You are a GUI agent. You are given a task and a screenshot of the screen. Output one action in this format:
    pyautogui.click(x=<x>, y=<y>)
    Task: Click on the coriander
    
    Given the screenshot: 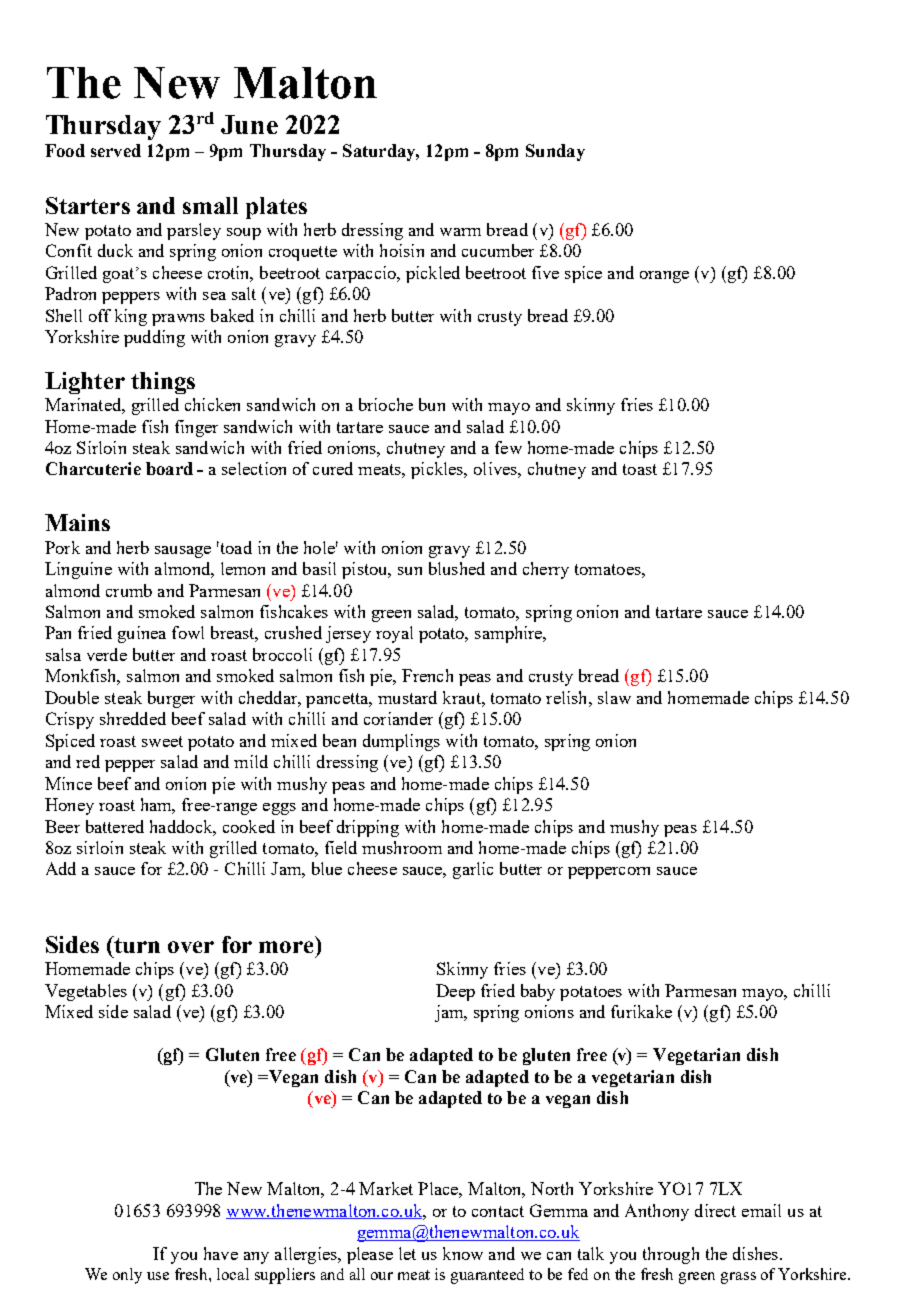 What is the action you would take?
    pyautogui.click(x=398, y=718)
